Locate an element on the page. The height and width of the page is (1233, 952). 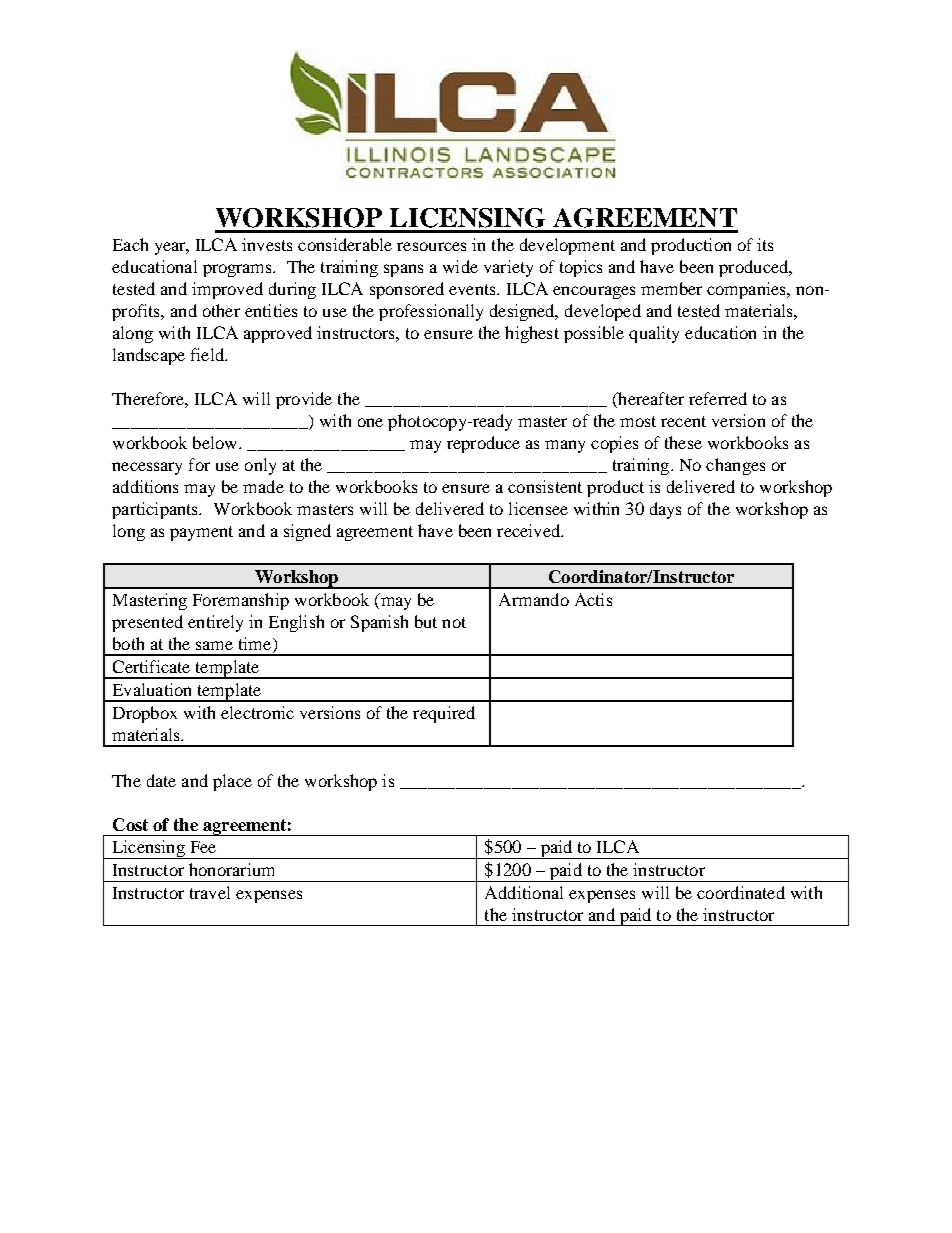
member is located at coordinates (671, 288).
